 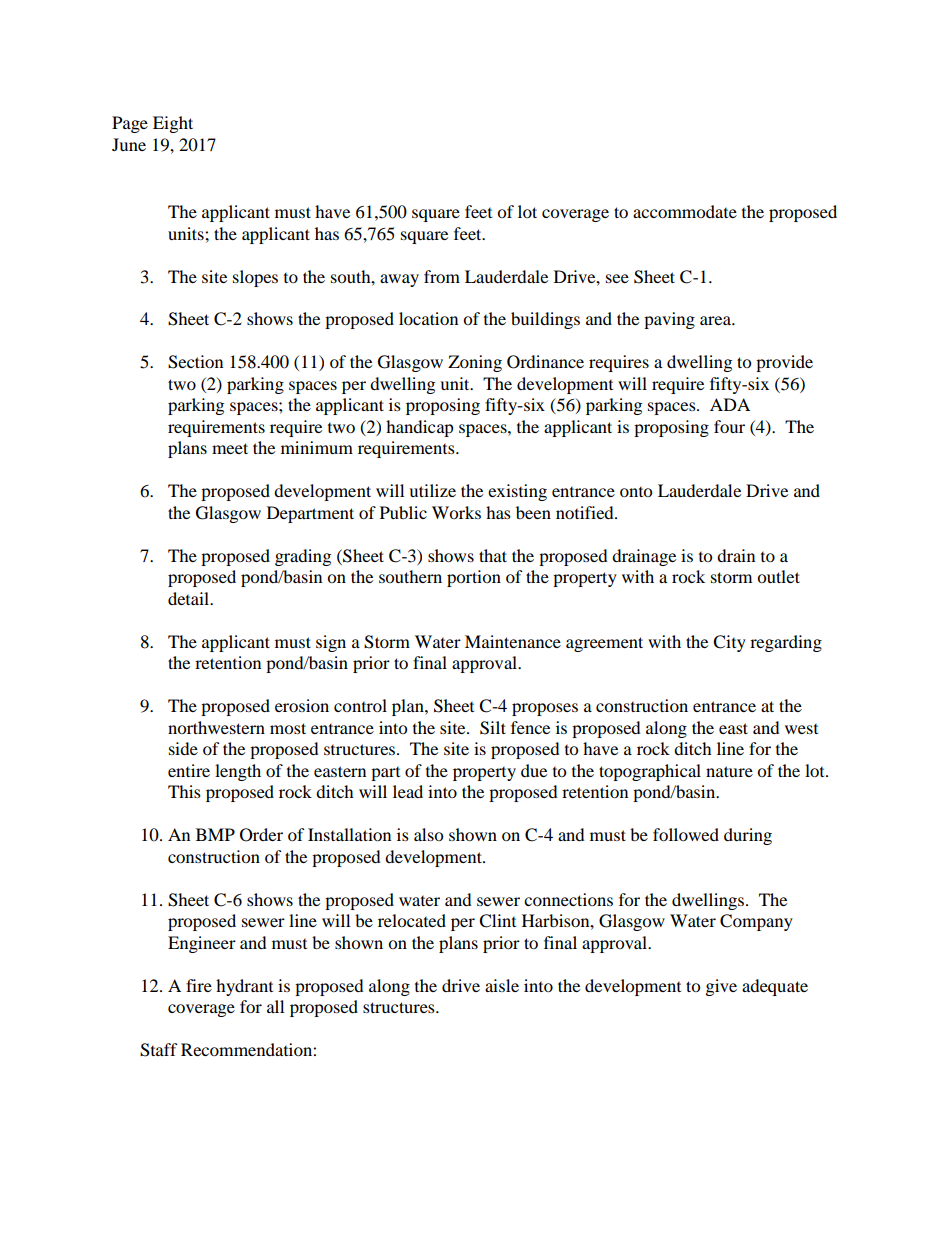 I want to click on from, so click(x=442, y=276).
